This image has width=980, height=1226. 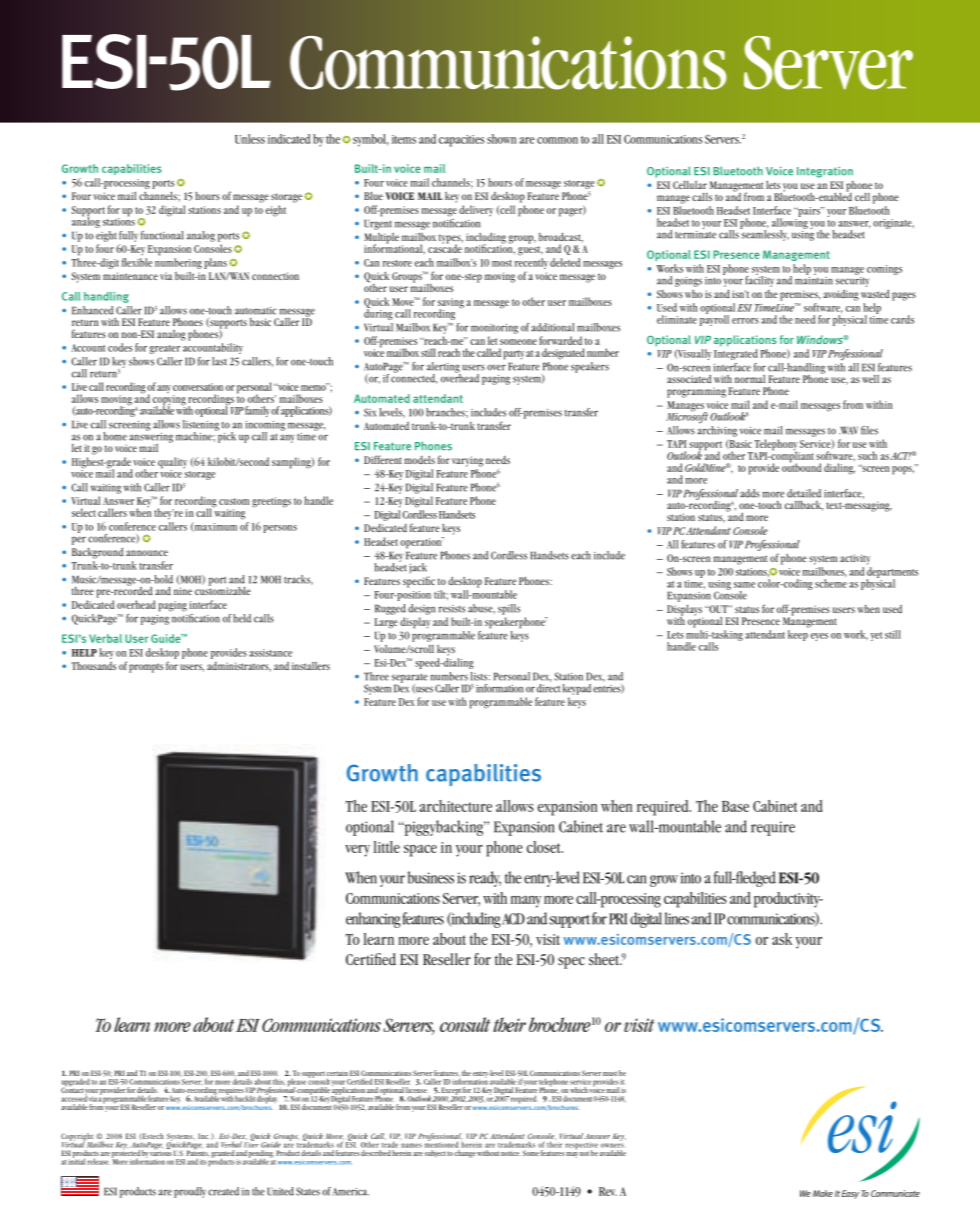 I want to click on Integration, so click(x=825, y=172).
